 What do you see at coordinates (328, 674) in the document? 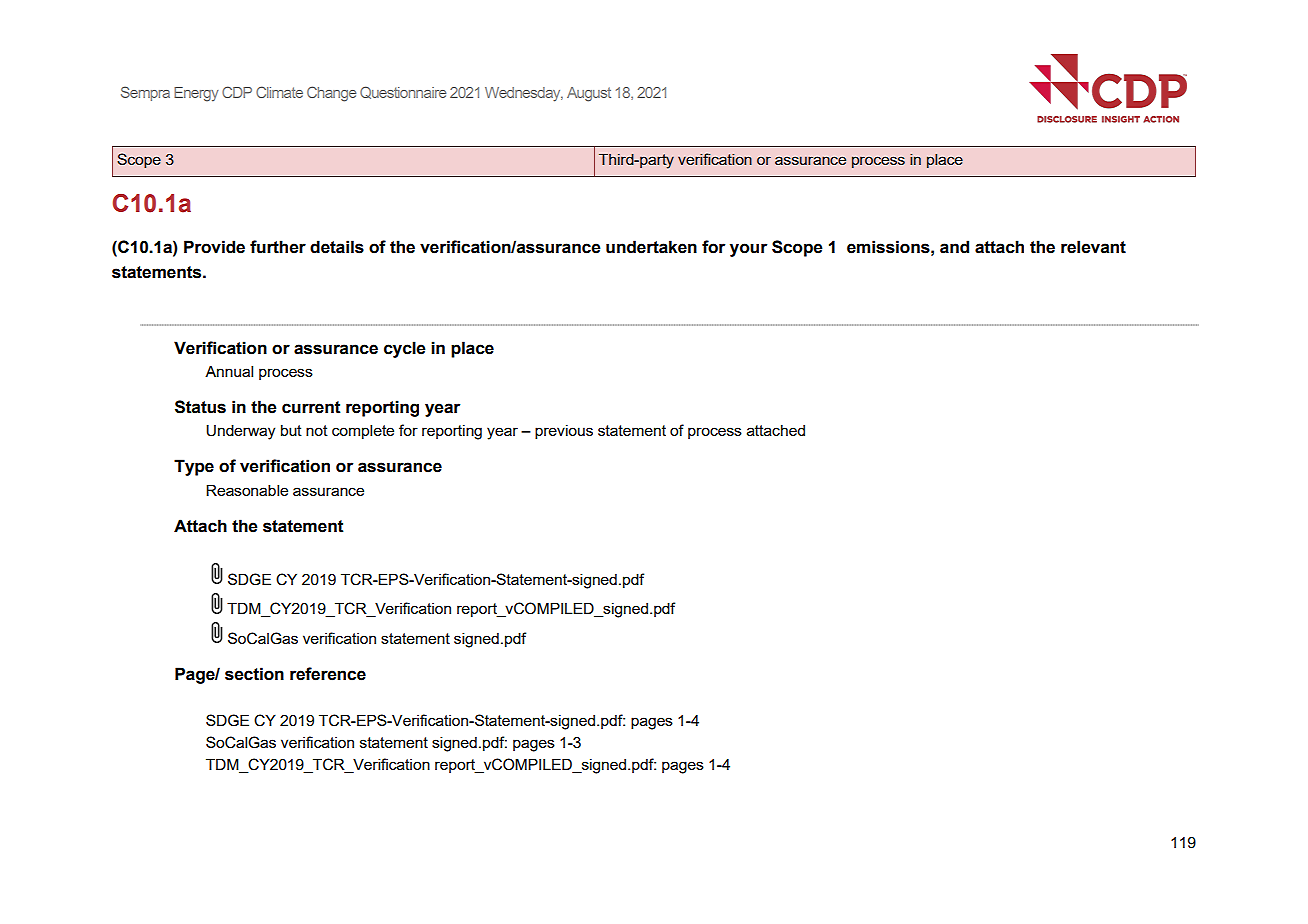
I see `reference` at bounding box center [328, 674].
